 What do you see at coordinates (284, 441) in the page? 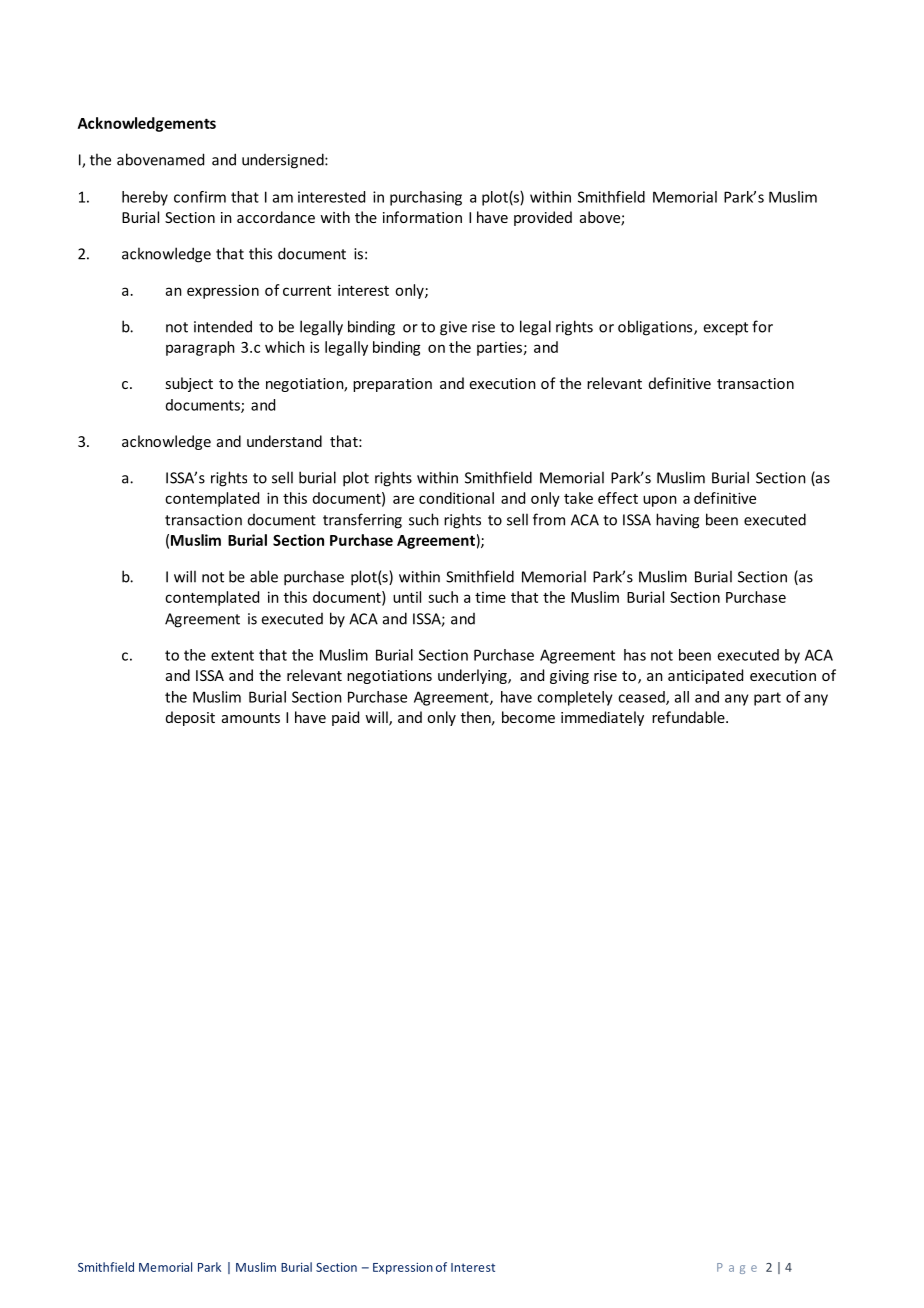
I see `understand` at bounding box center [284, 441].
